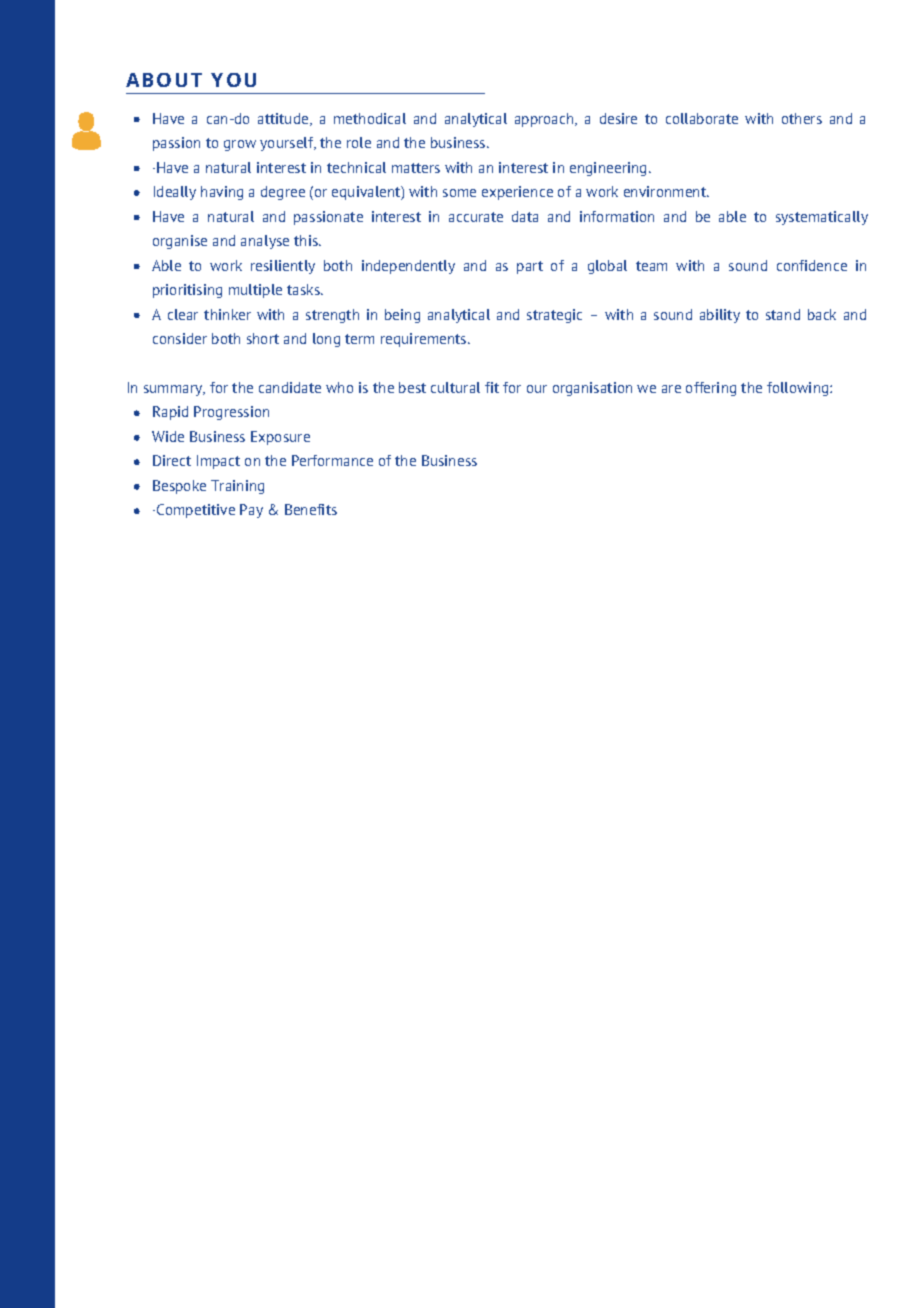  What do you see at coordinates (455, 387) in the page?
I see `cultural` at bounding box center [455, 387].
